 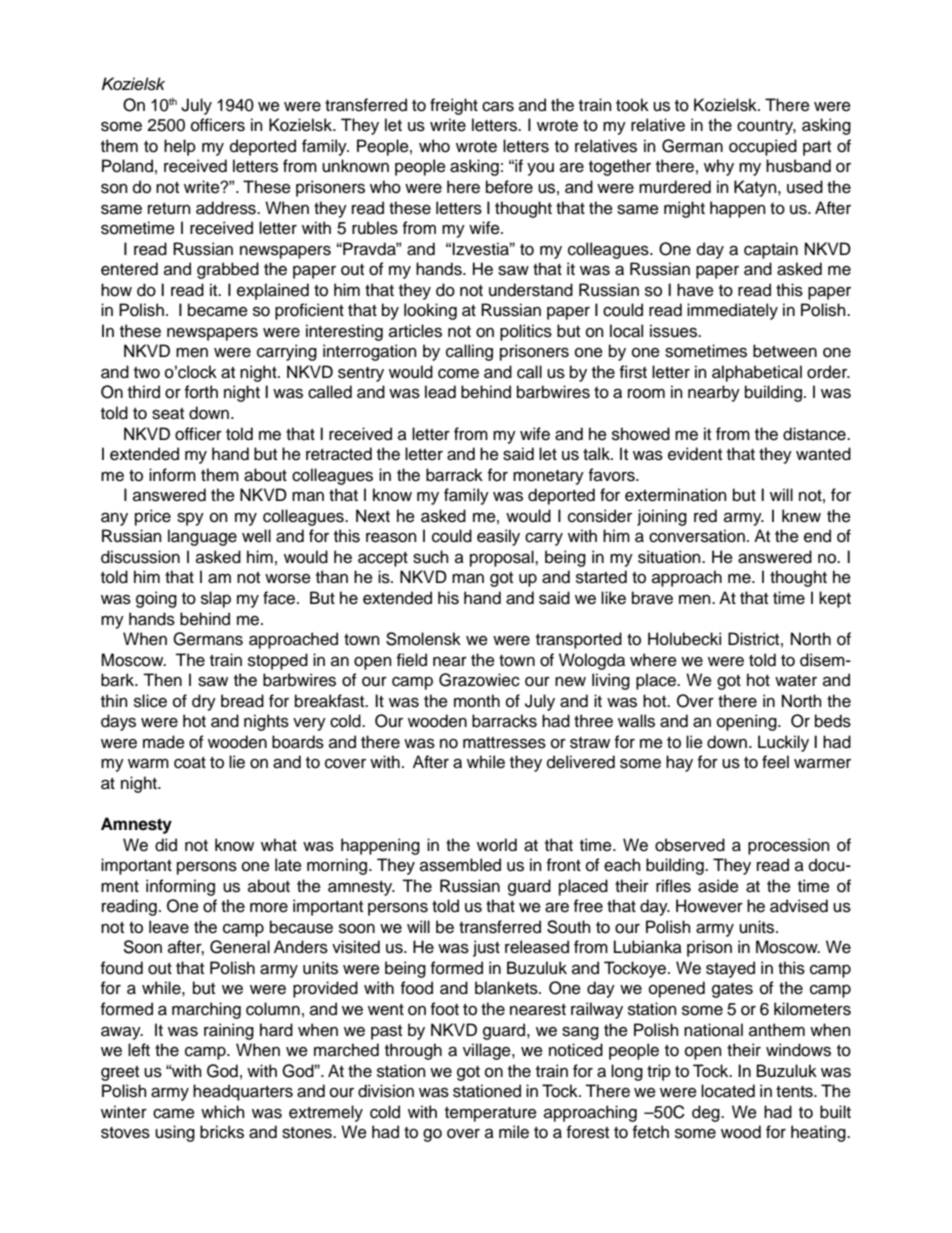 I want to click on help, so click(x=180, y=147).
